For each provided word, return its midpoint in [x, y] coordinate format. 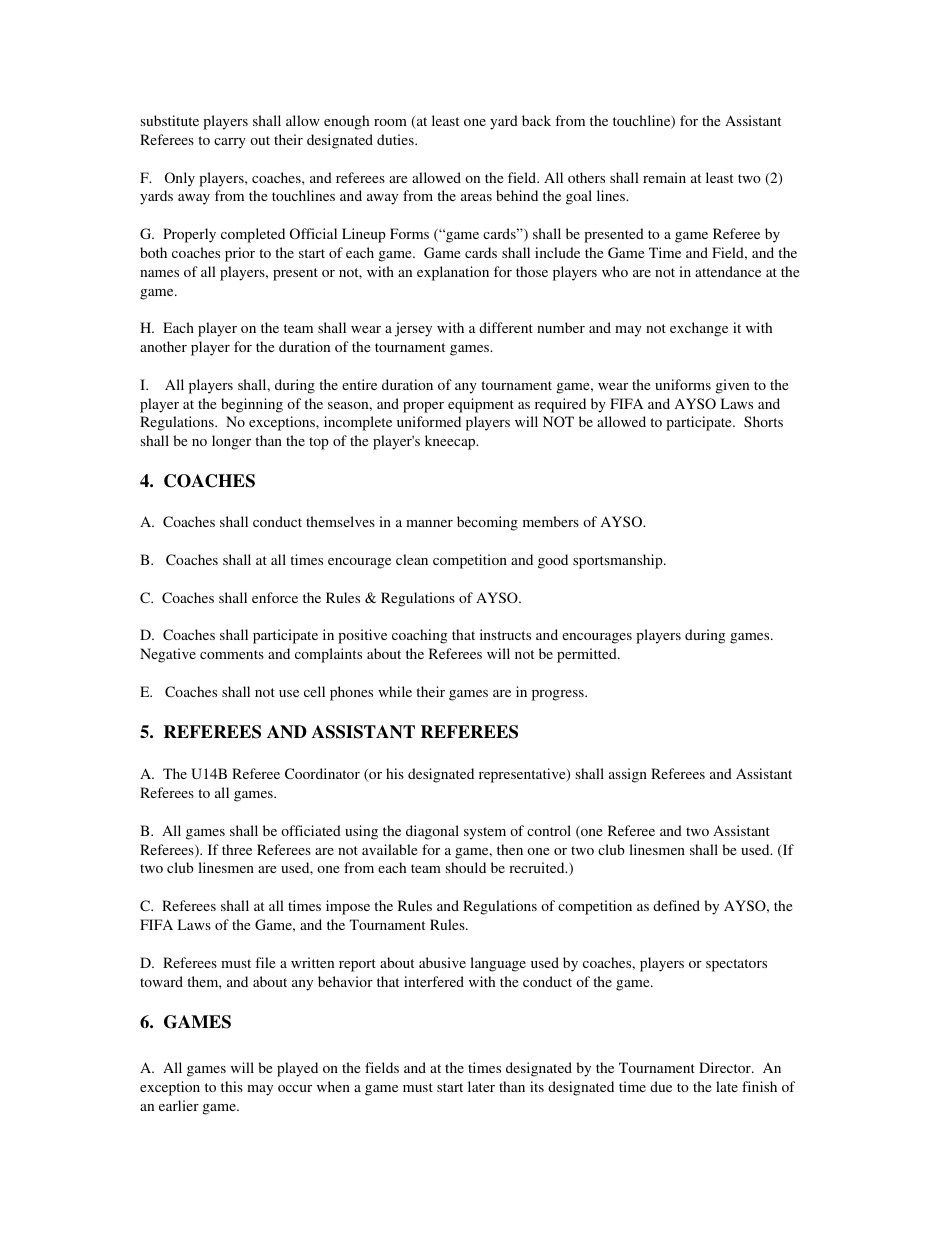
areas [476, 197]
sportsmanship [619, 561]
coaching [419, 636]
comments [232, 654]
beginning [252, 405]
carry [230, 143]
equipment [481, 405]
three [237, 849]
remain [664, 177]
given [732, 386]
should [466, 867]
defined [676, 905]
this [232, 1086]
